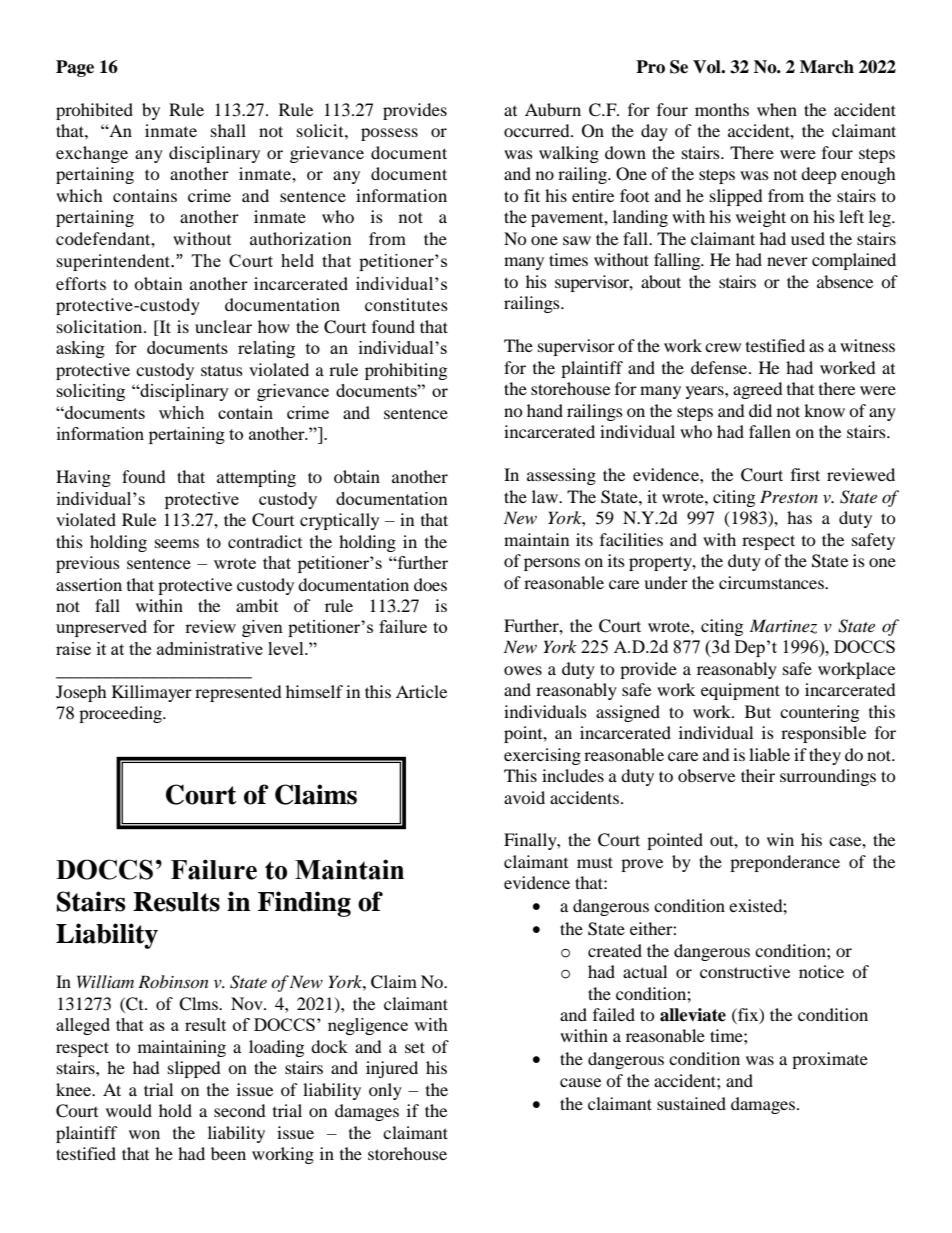 This screenshot has height=1233, width=952. I want to click on when, so click(777, 109).
